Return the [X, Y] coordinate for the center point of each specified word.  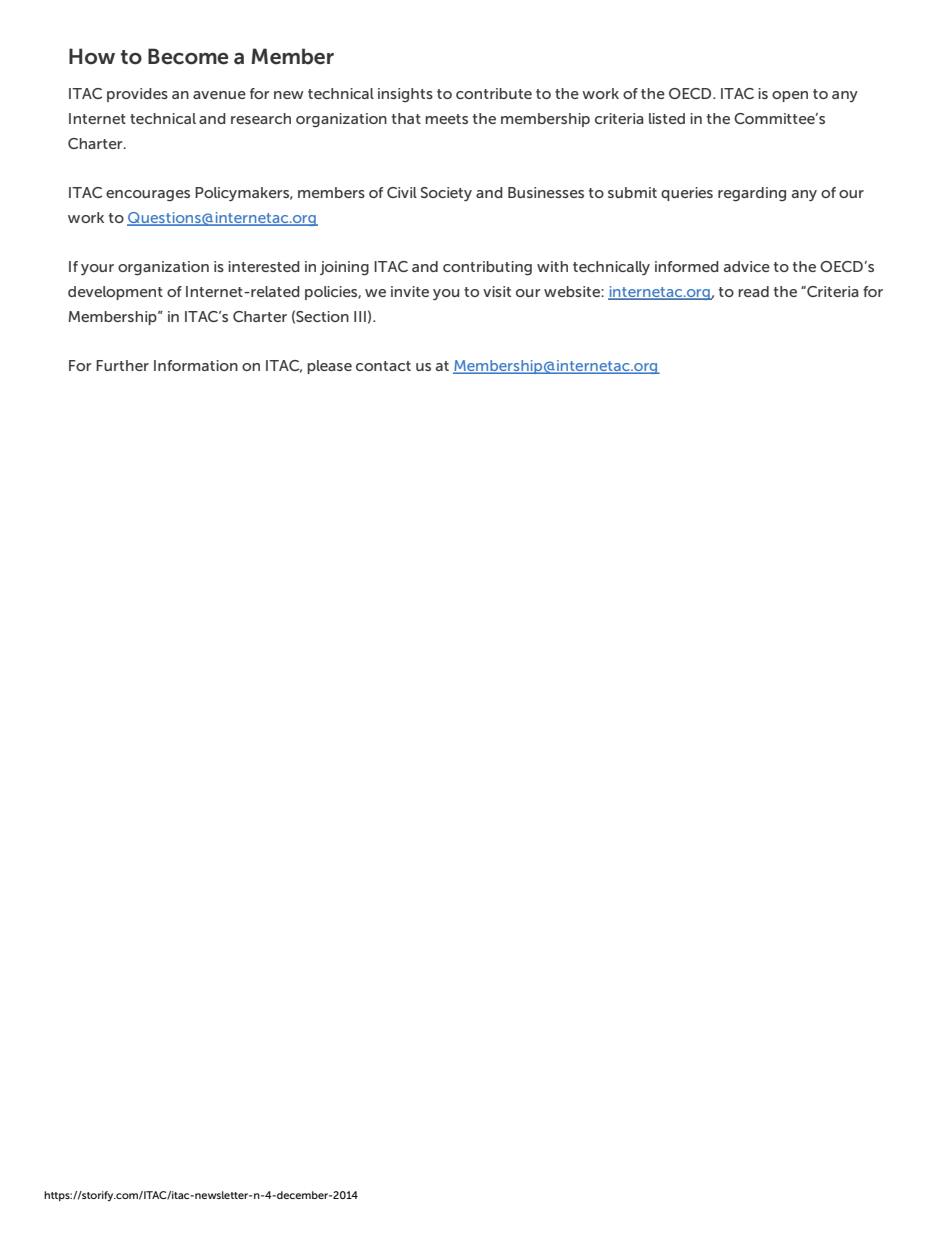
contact [383, 366]
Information [196, 365]
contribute [494, 93]
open [790, 96]
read [753, 291]
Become [188, 56]
